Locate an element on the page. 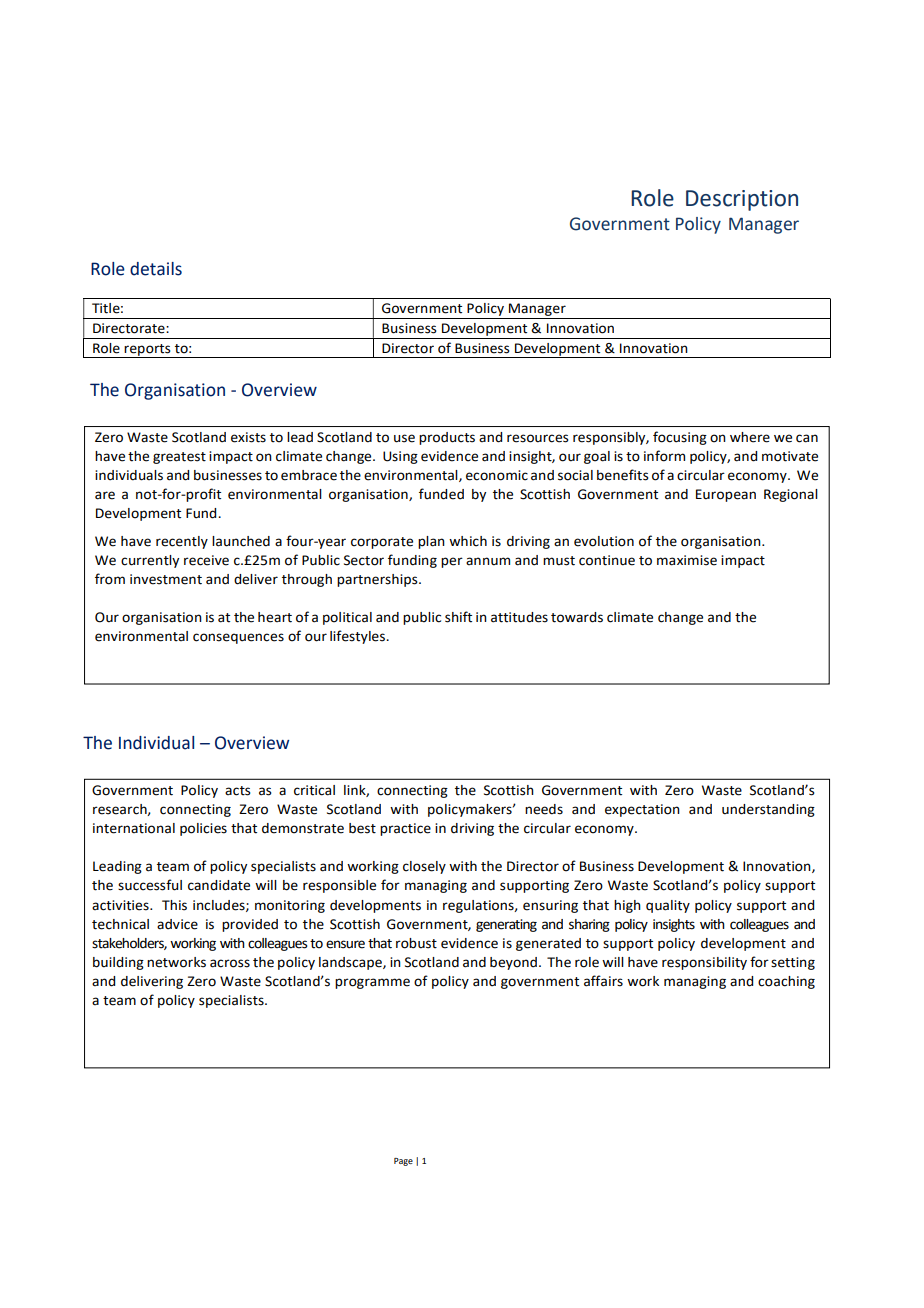 Image resolution: width=924 pixels, height=1308 pixels. Page is located at coordinates (403, 1162).
